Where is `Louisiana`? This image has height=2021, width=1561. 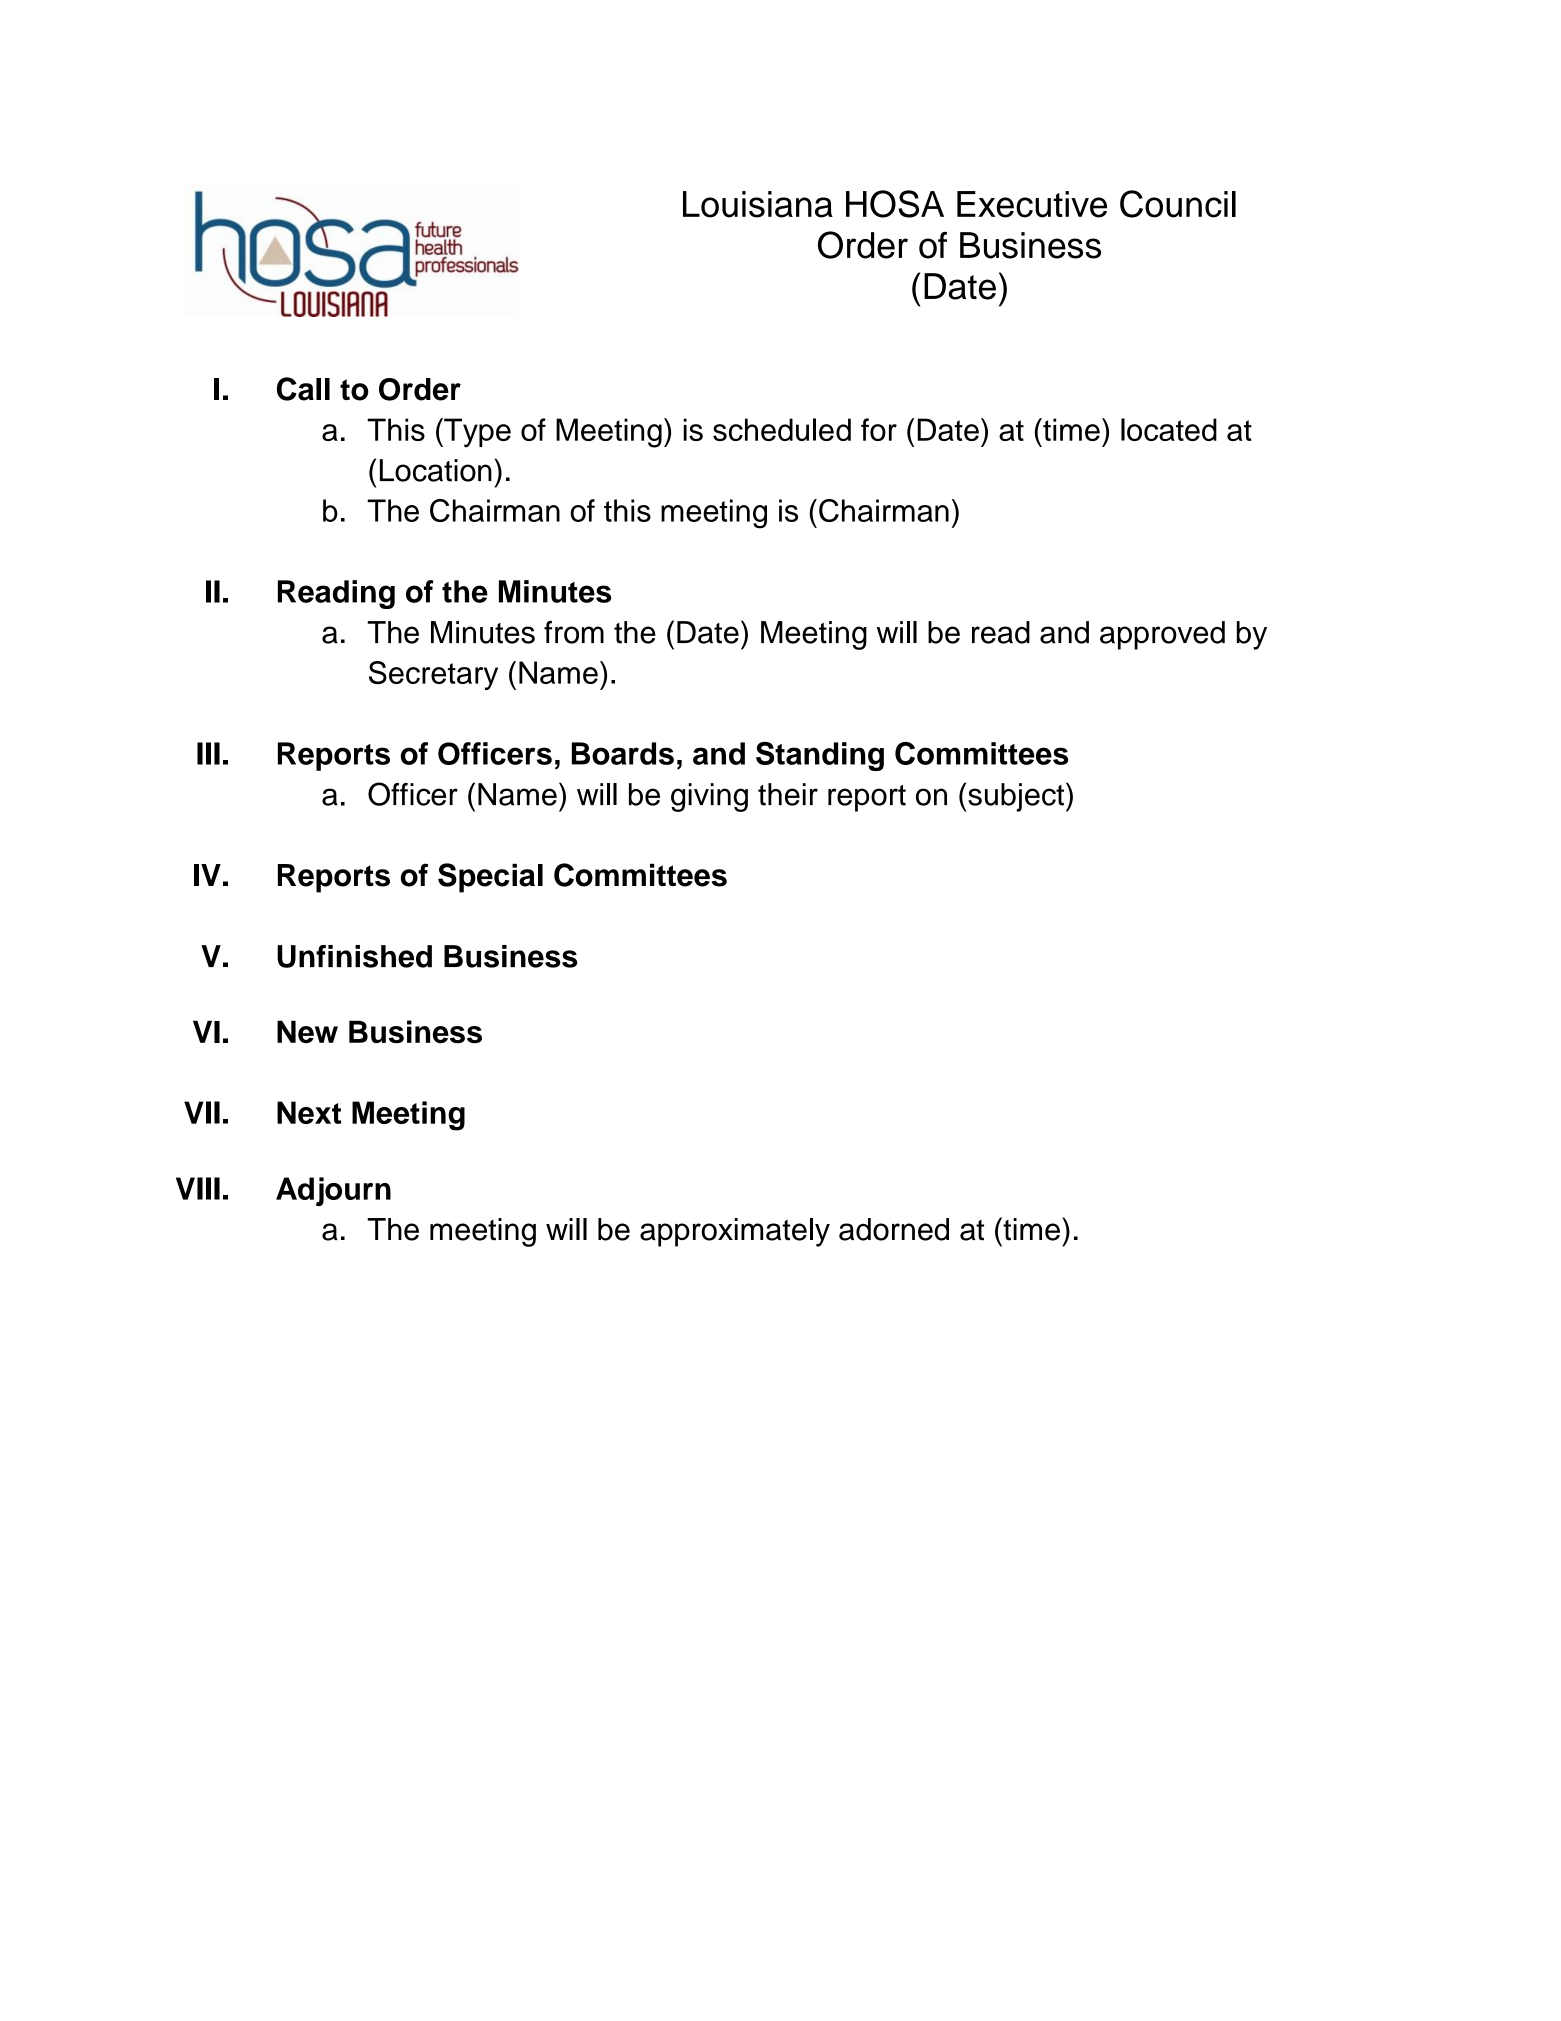
Louisiana is located at coordinates (758, 204).
